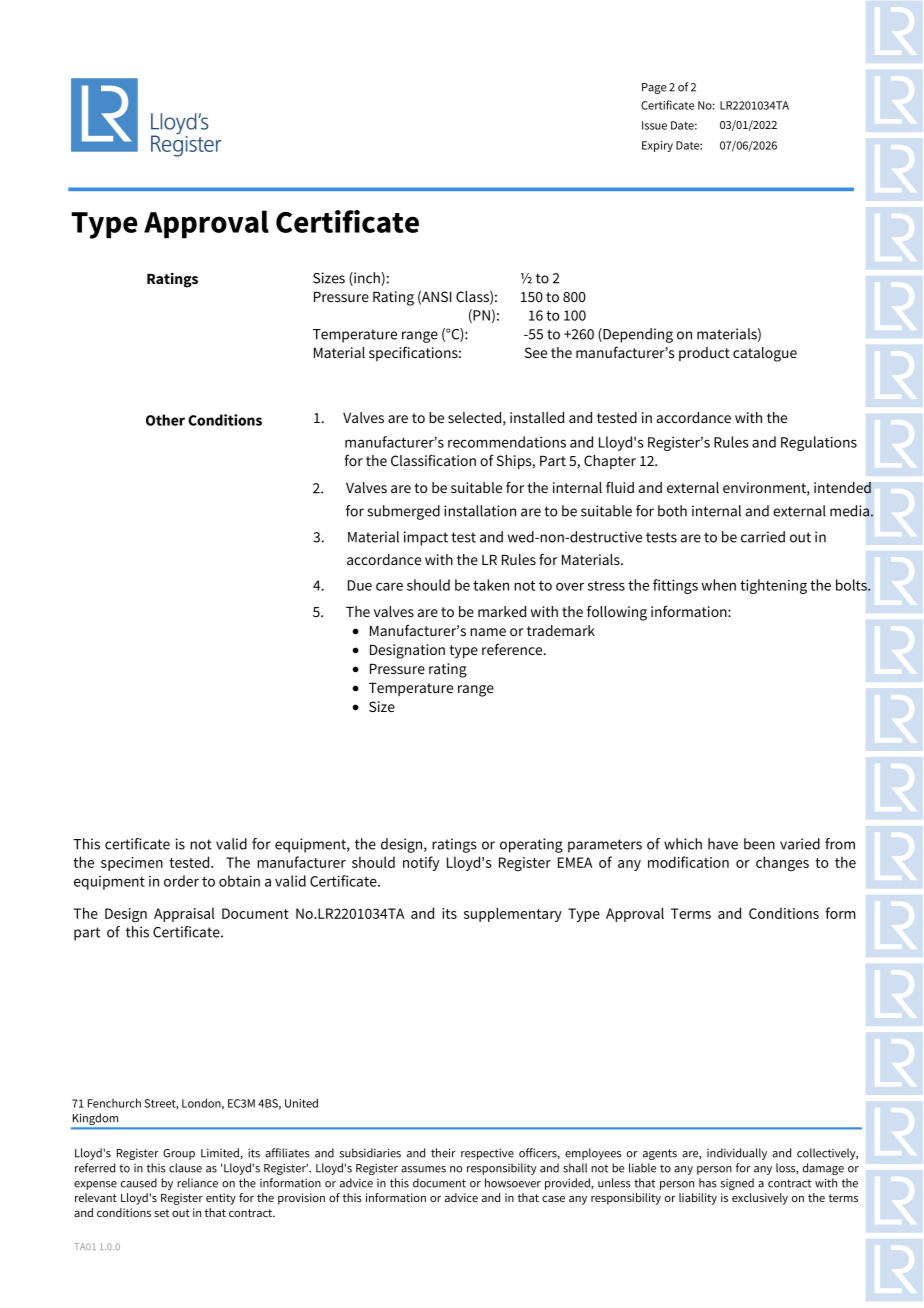 This document has width=924, height=1308. I want to click on installed, so click(537, 417).
